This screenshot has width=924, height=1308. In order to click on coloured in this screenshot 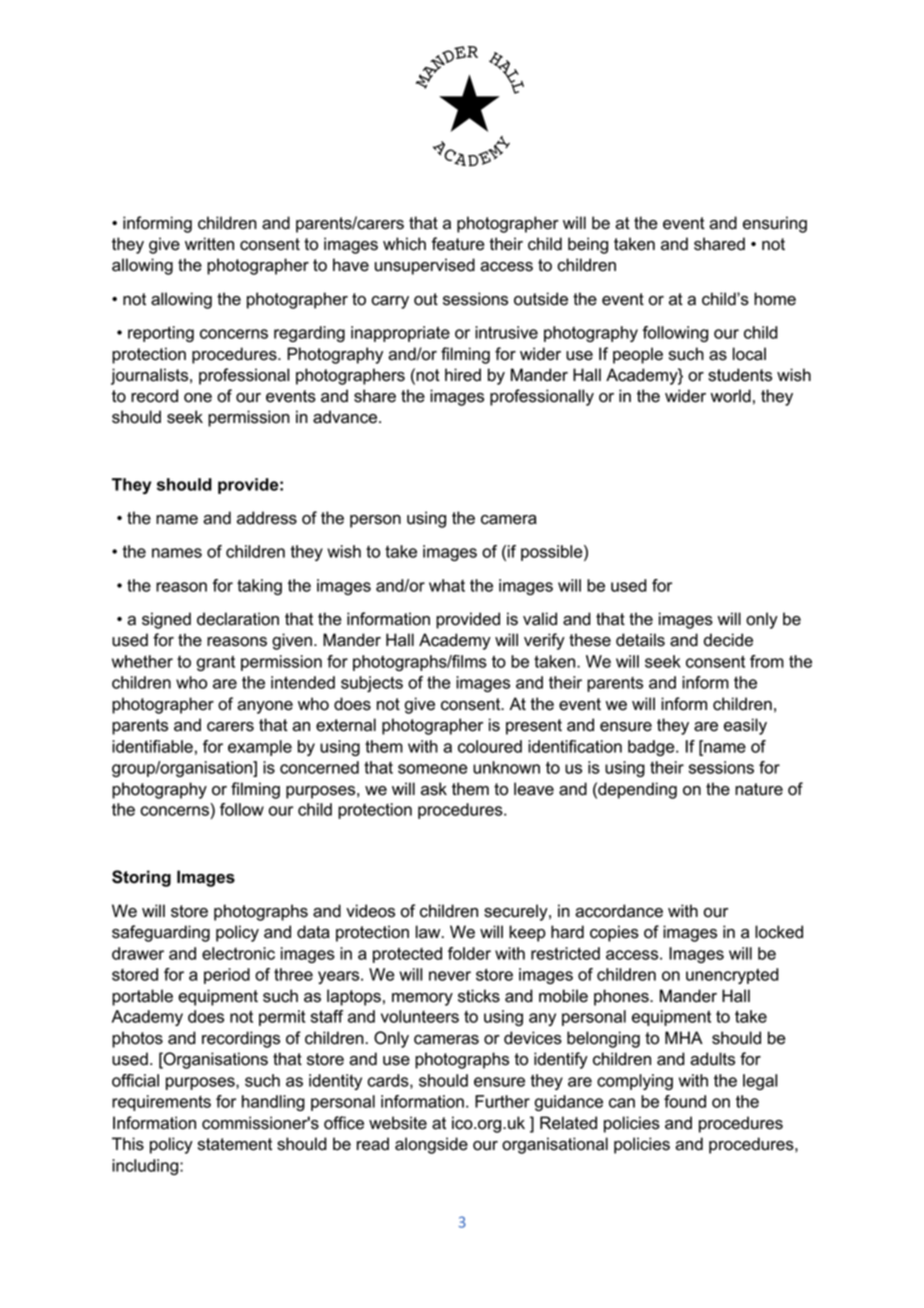, I will do `click(490, 746)`.
